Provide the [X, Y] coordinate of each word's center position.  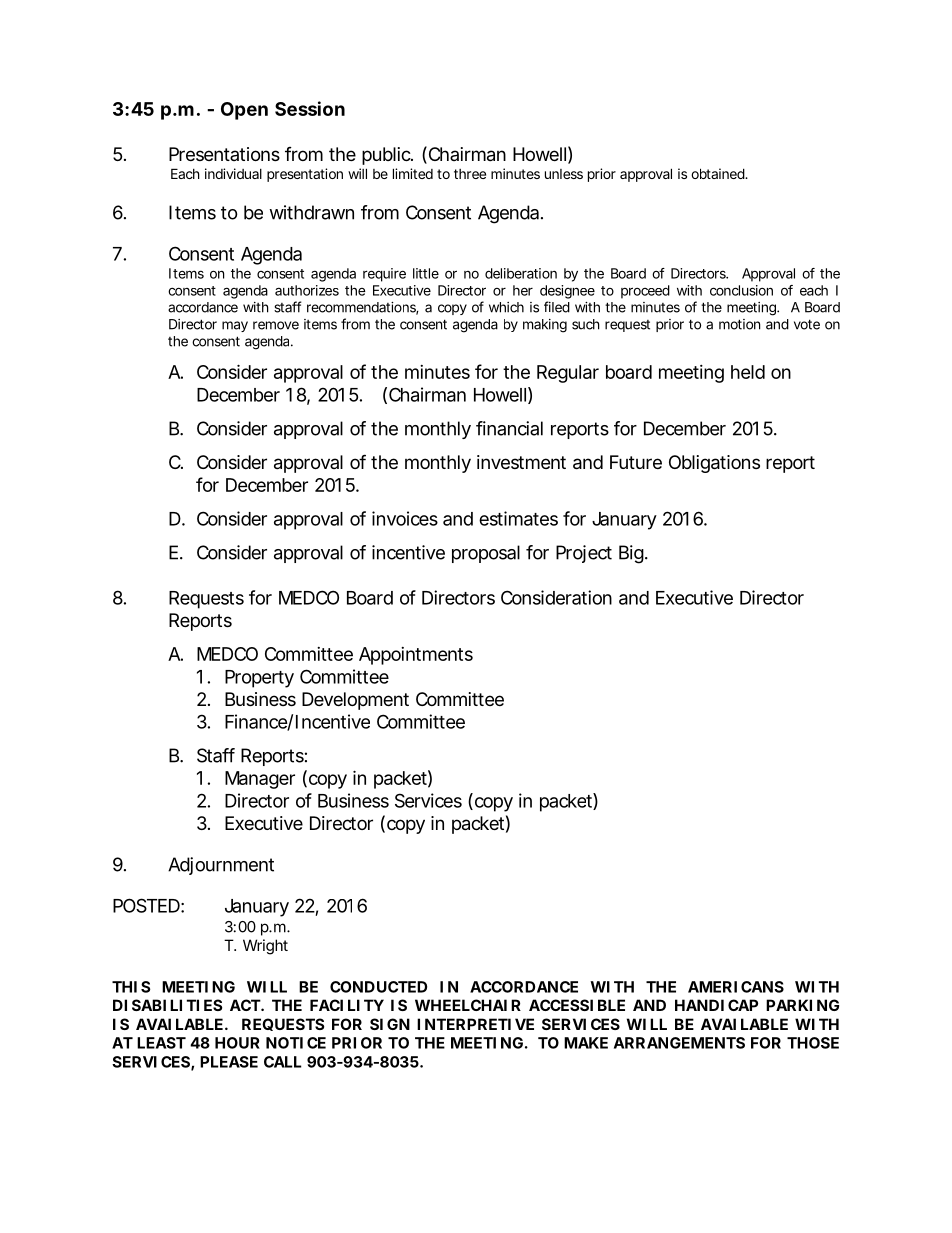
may [235, 326]
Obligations [714, 464]
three [470, 174]
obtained [718, 173]
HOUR [237, 1043]
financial [509, 428]
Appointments [416, 656]
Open [244, 111]
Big [631, 554]
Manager [260, 780]
